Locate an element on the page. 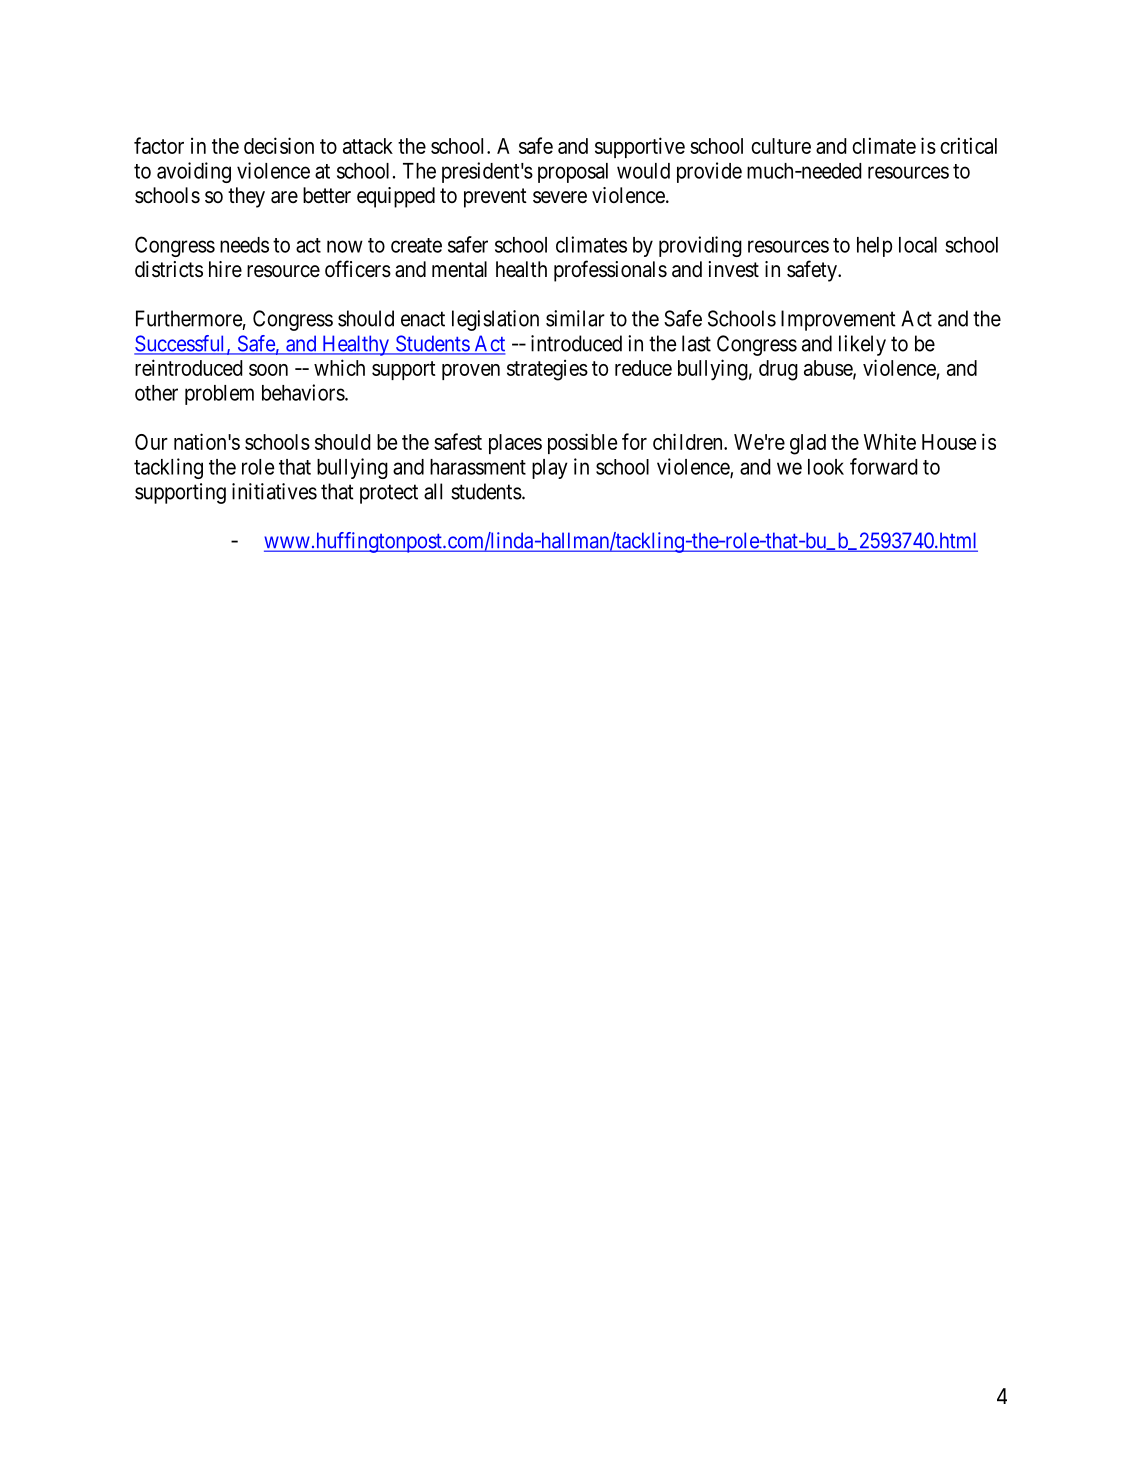 The width and height of the page is (1141, 1477). soon is located at coordinates (268, 370).
